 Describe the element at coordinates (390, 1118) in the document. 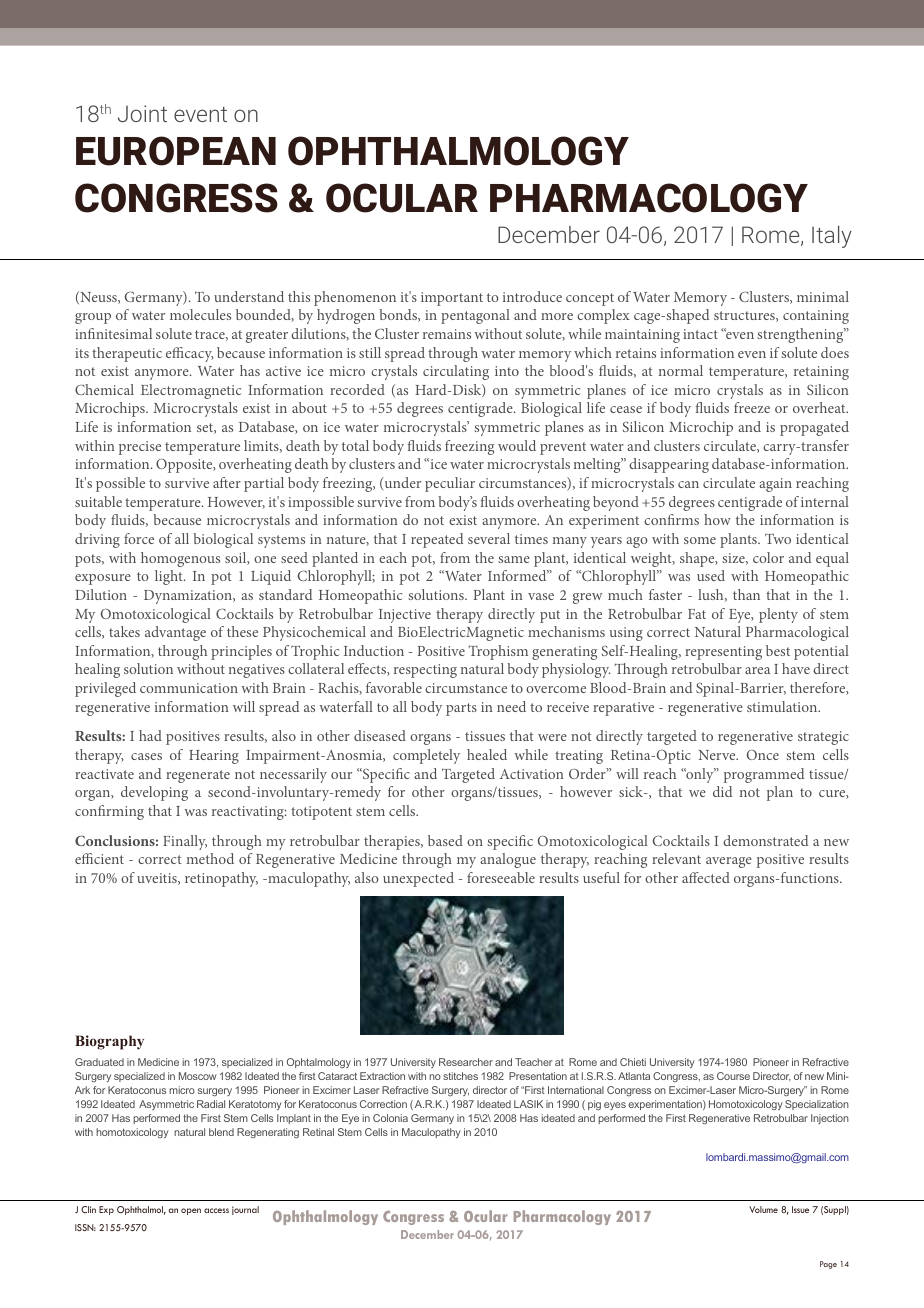

I see `Colonia` at that location.
